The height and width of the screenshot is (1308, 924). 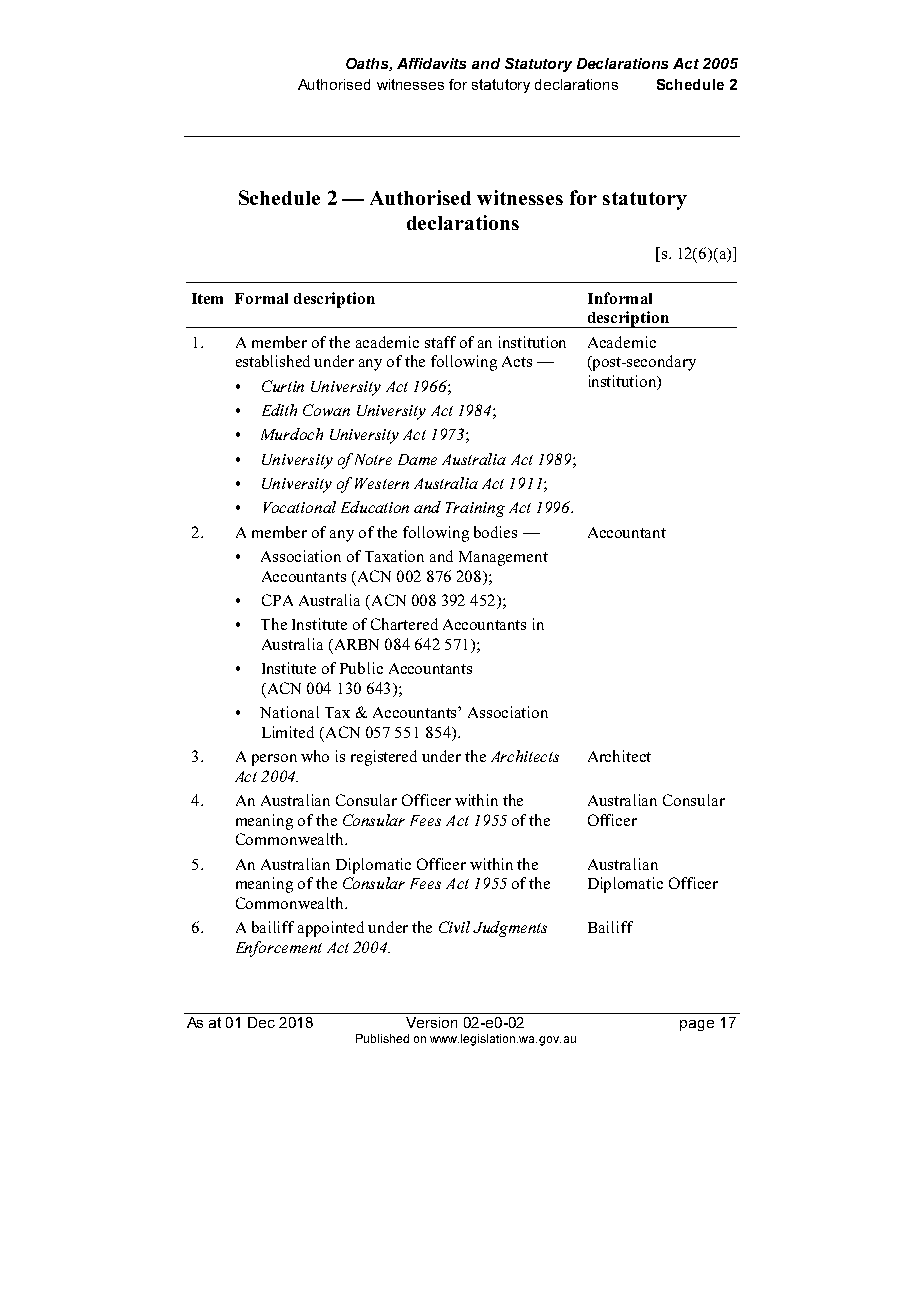 I want to click on bodies, so click(x=495, y=532).
